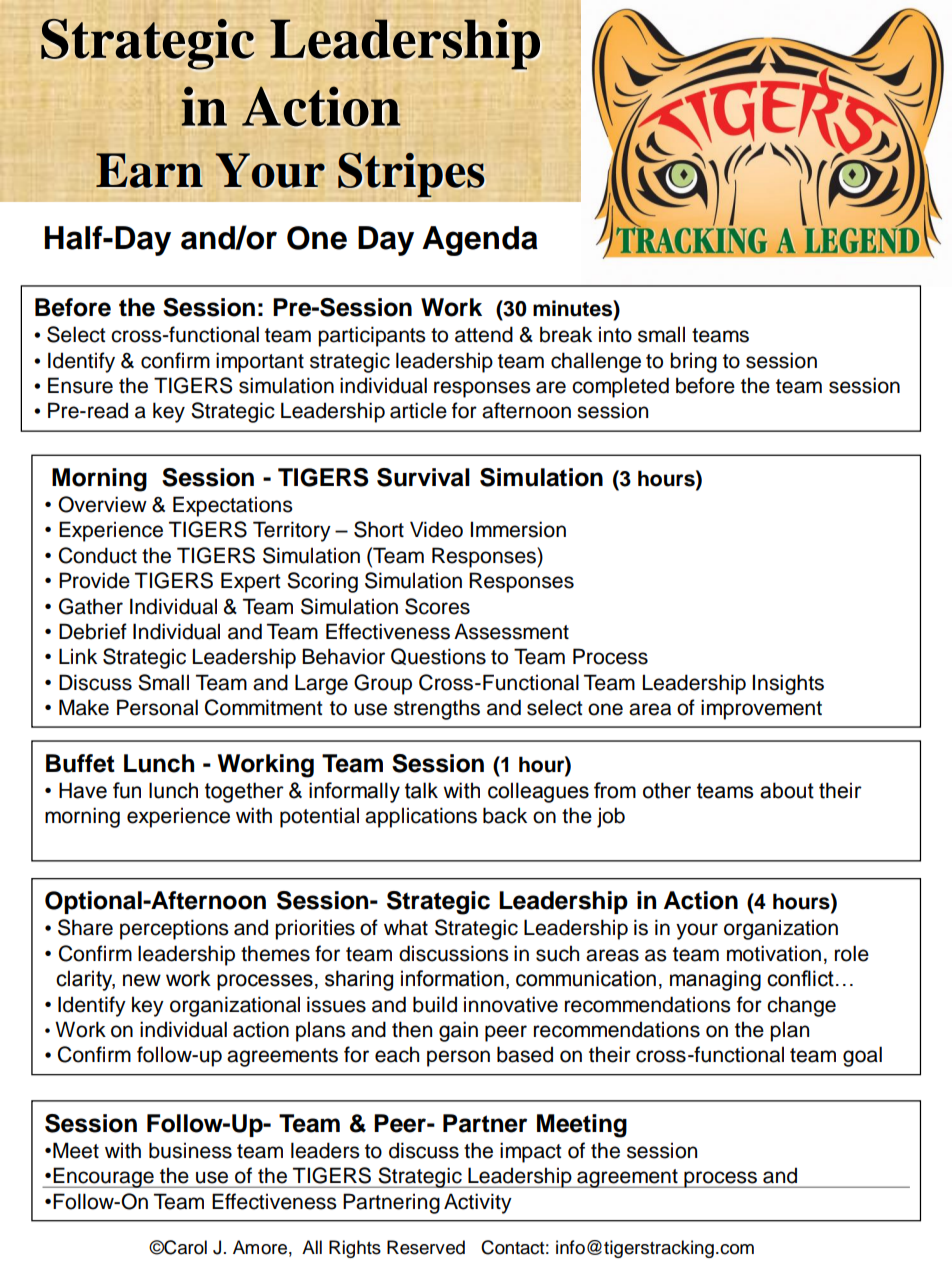 This screenshot has height=1270, width=952. Describe the element at coordinates (693, 362) in the screenshot. I see `bring` at that location.
